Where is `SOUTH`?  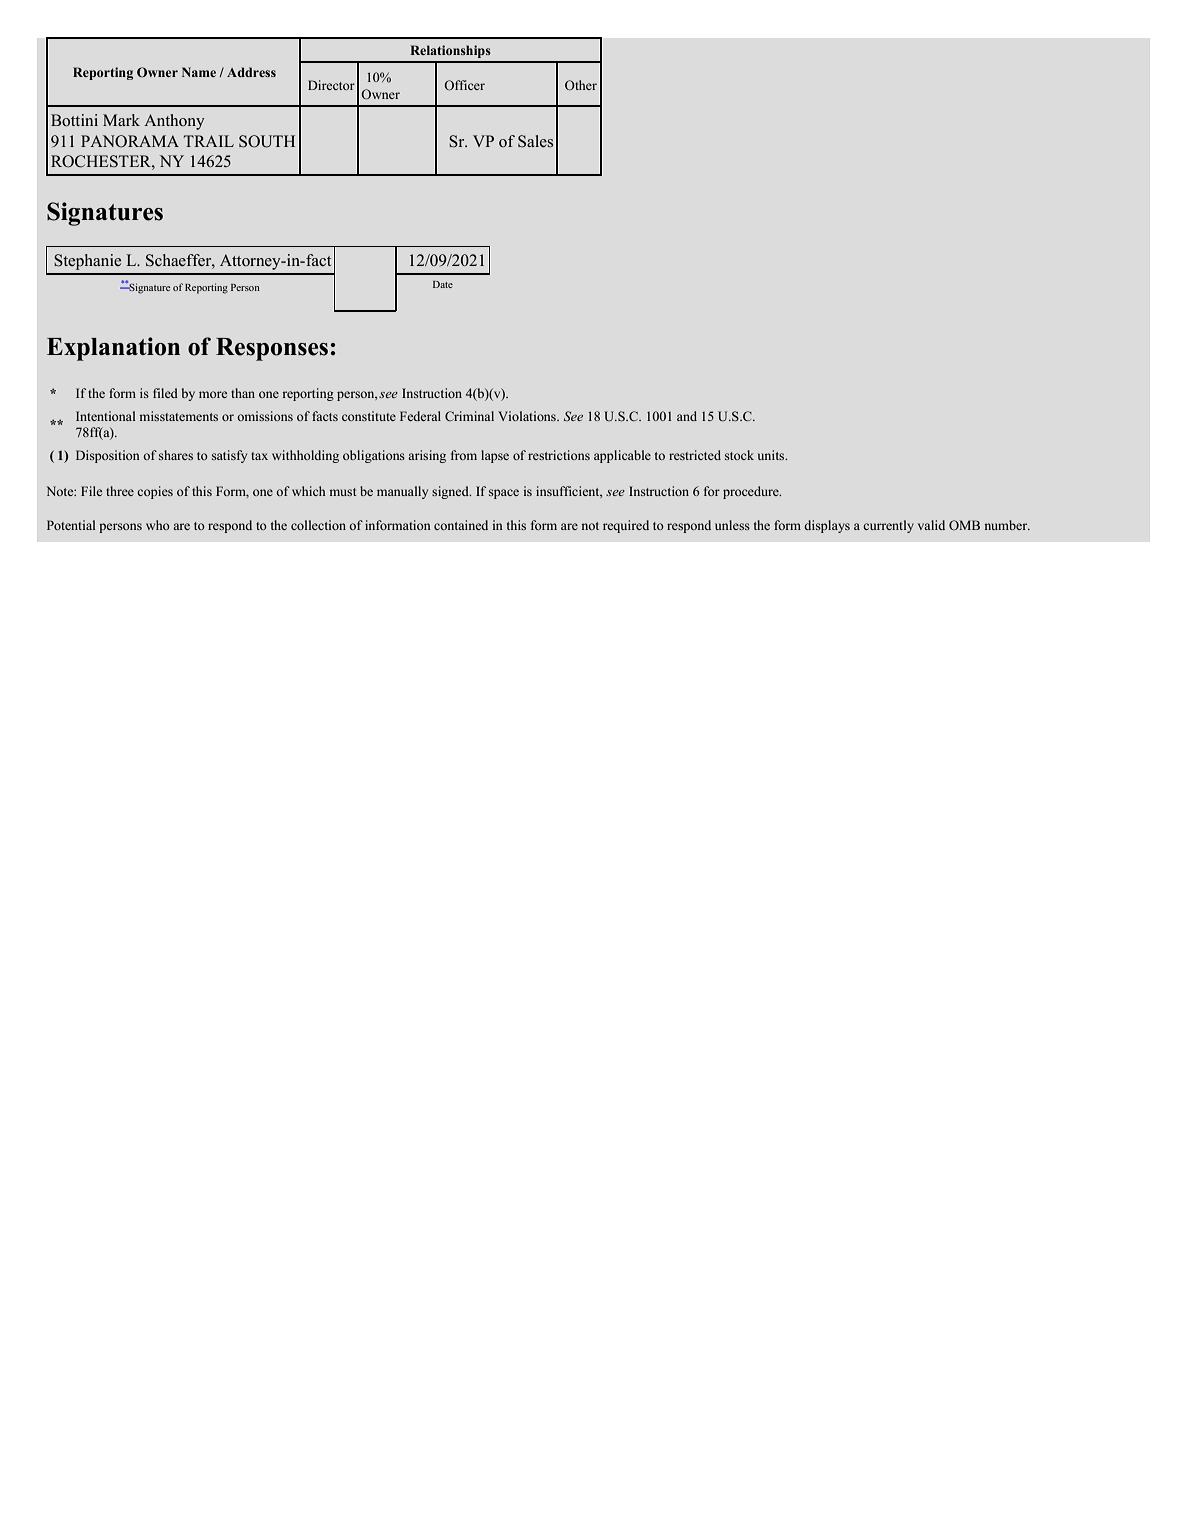 SOUTH is located at coordinates (267, 141).
